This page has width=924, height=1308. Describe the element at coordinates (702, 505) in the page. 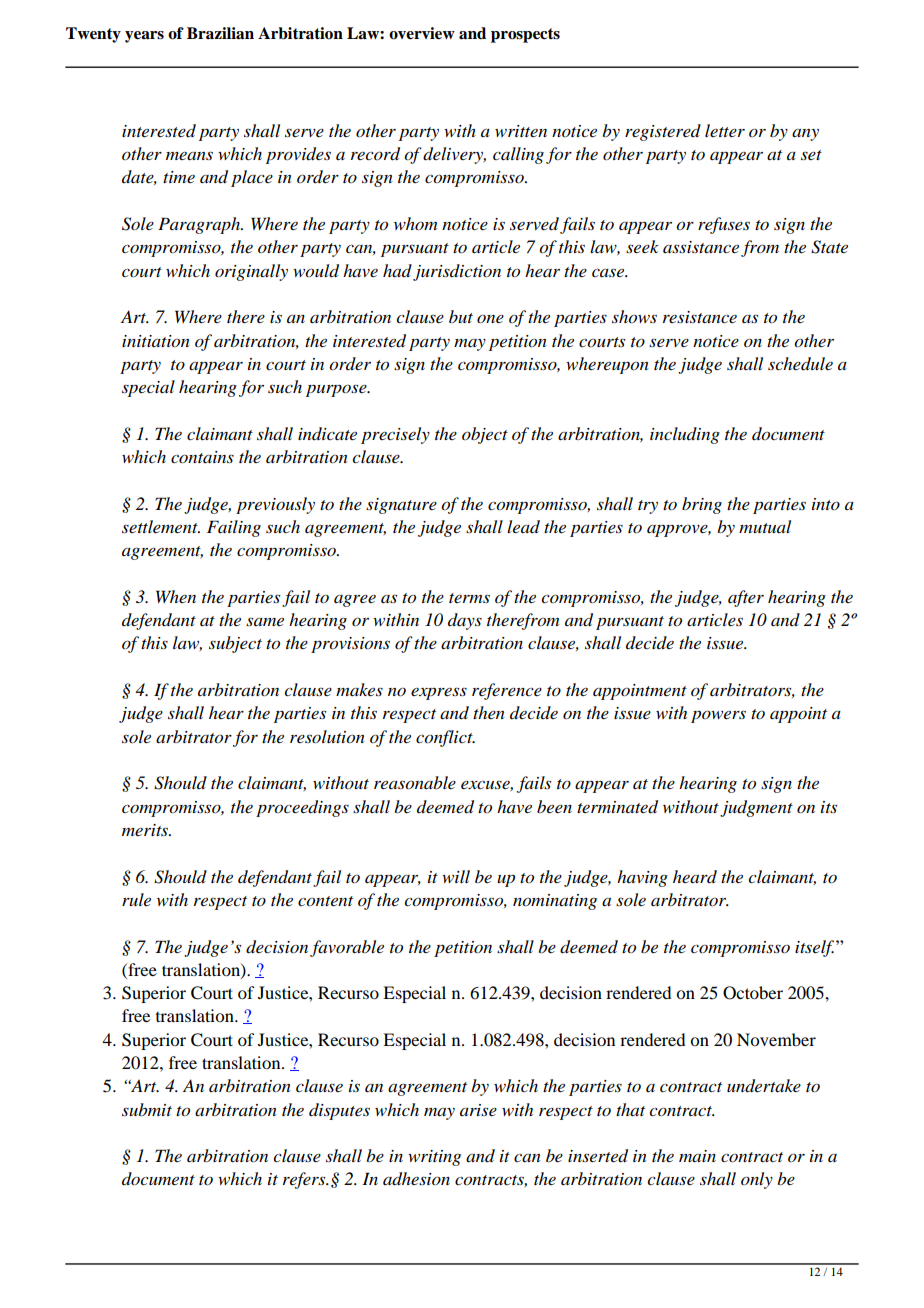

I see `bring` at that location.
